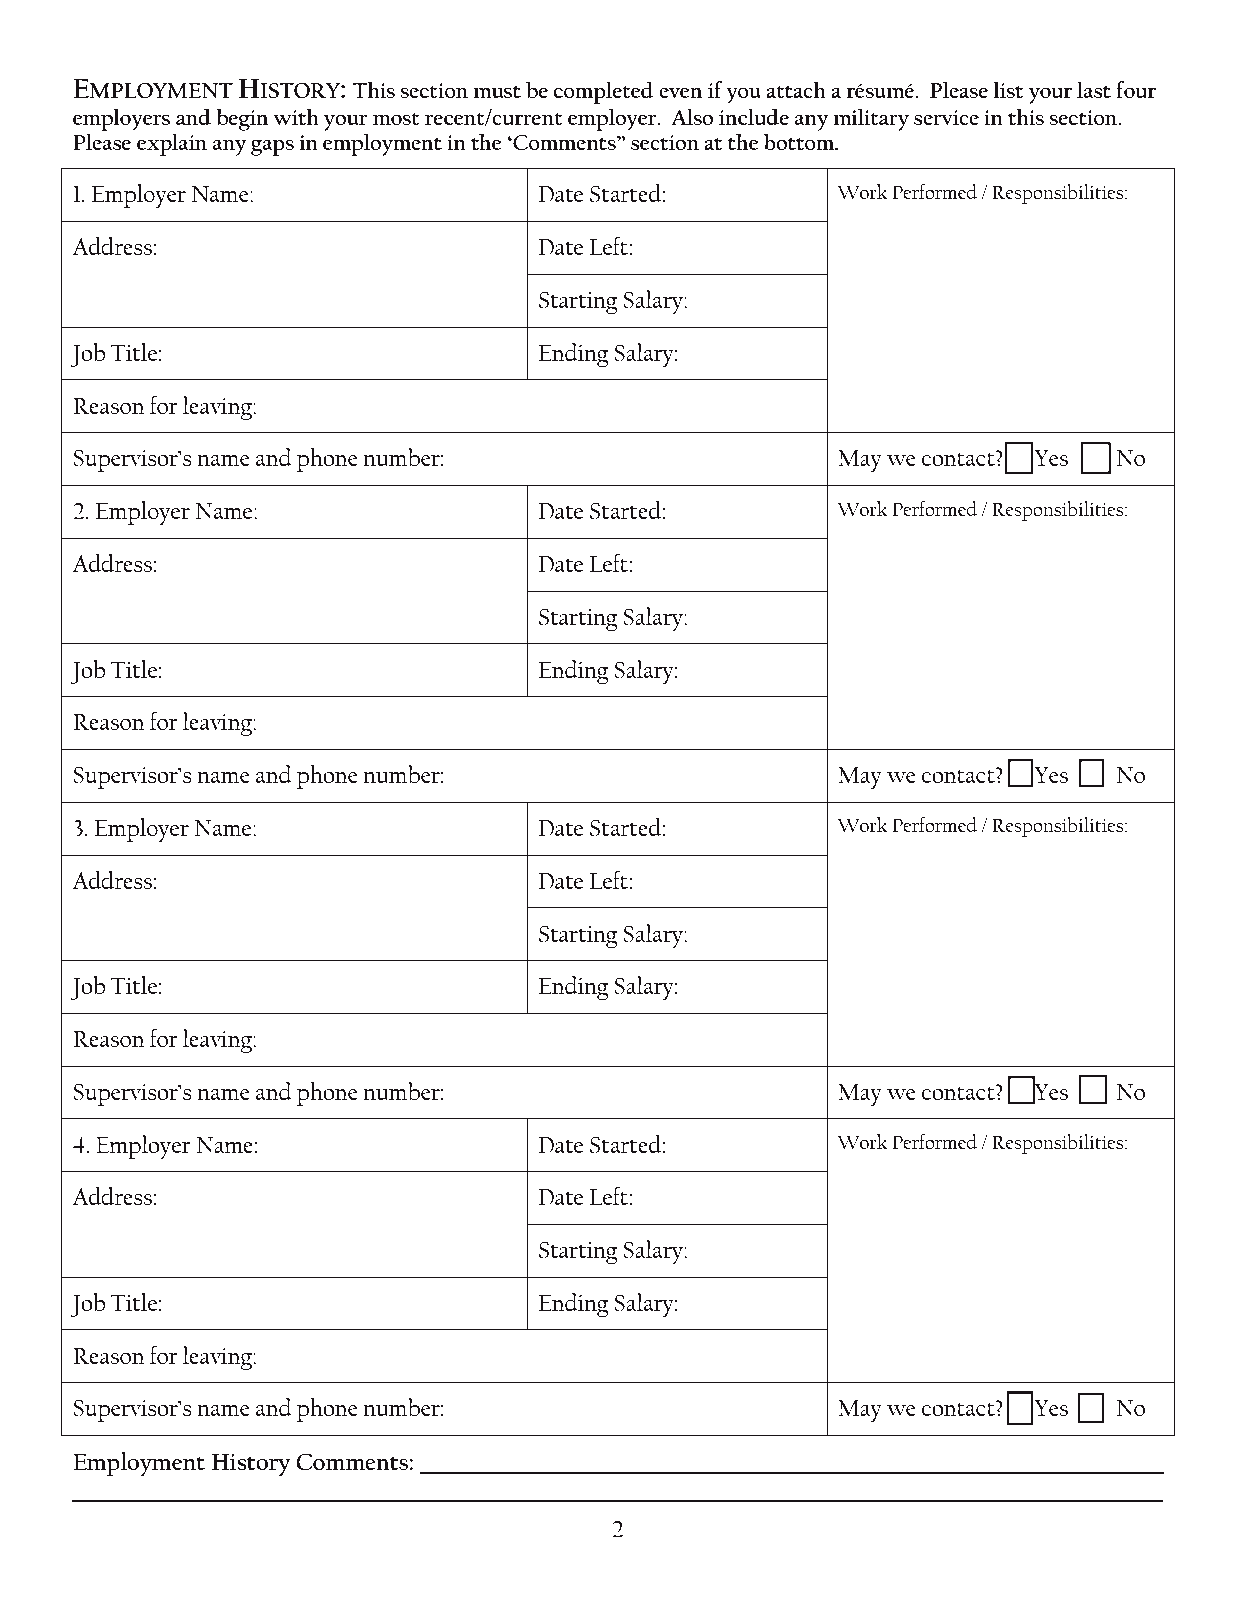 The height and width of the screenshot is (1600, 1236). Describe the element at coordinates (680, 93) in the screenshot. I see `even` at that location.
